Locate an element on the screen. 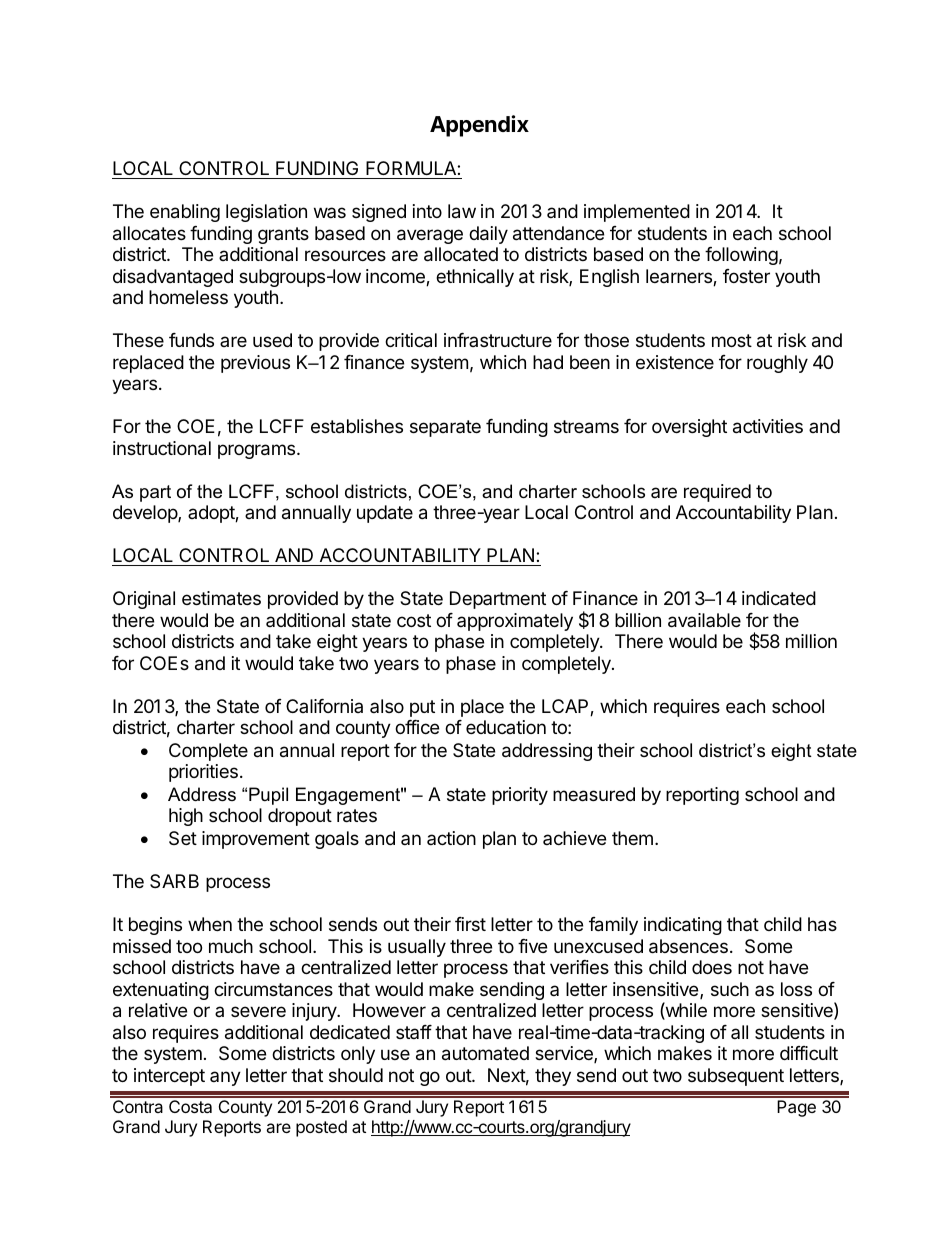  implemented is located at coordinates (637, 213).
